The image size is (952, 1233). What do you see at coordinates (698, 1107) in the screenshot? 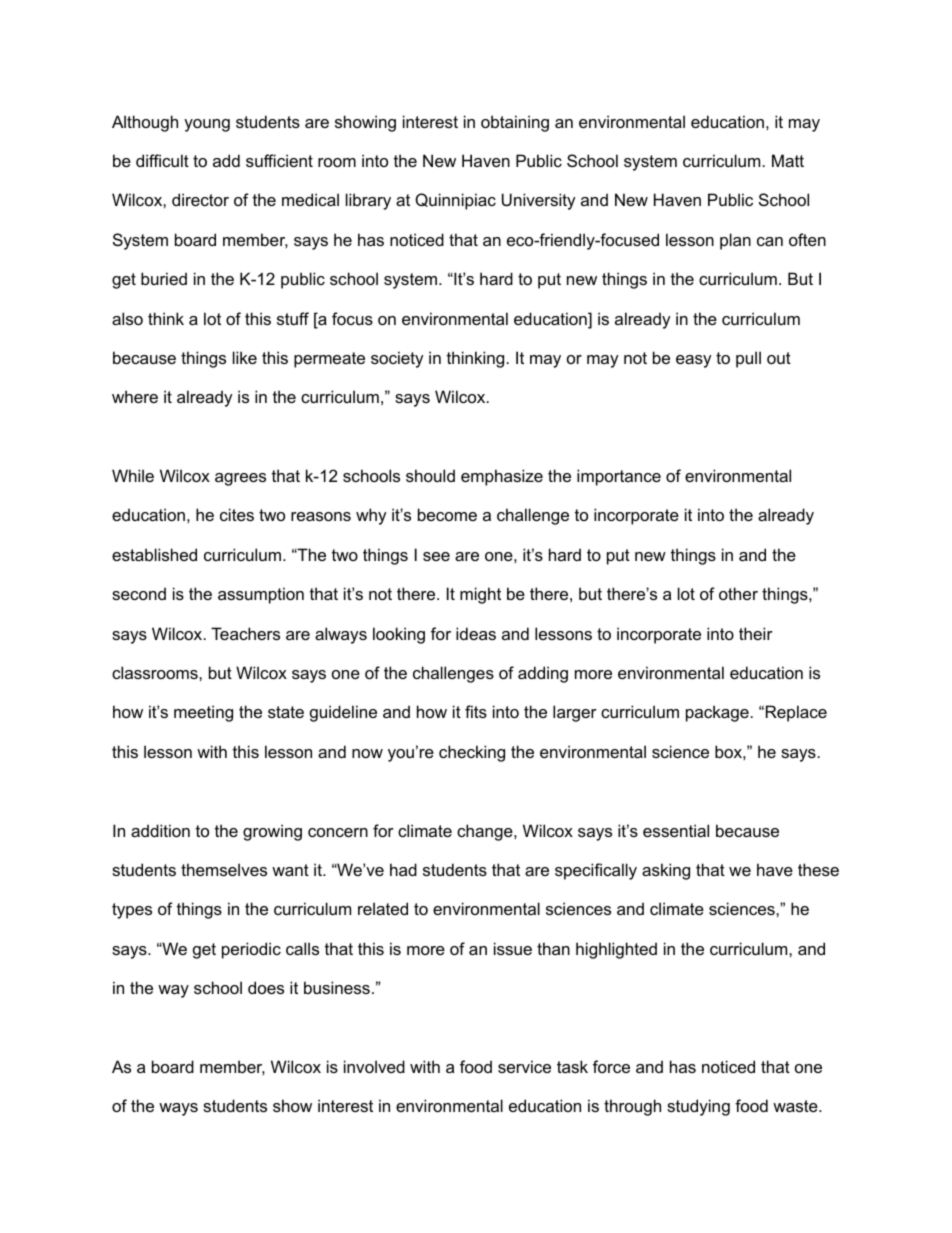
I see `studying` at bounding box center [698, 1107].
